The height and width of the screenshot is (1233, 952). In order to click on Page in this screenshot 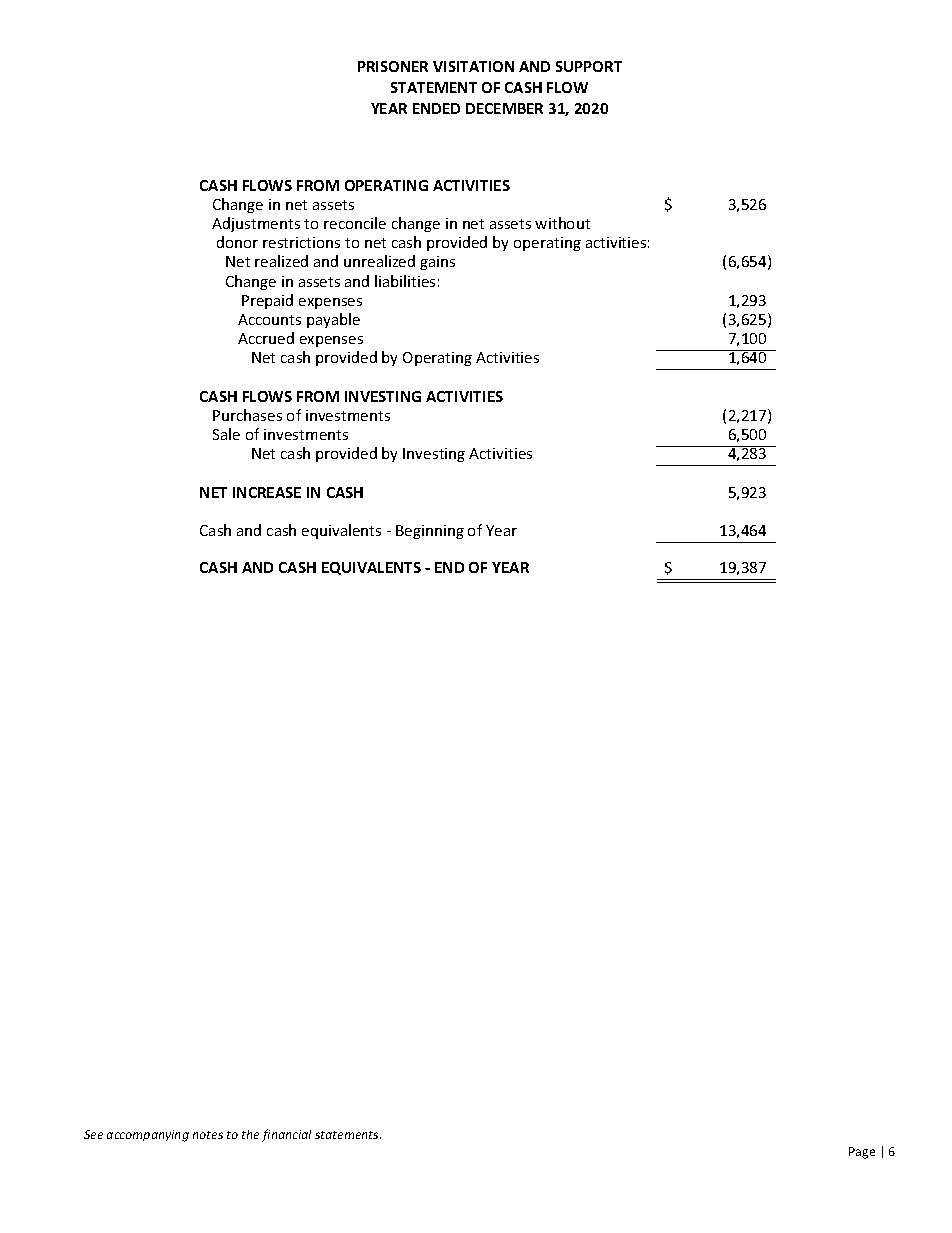, I will do `click(862, 1153)`.
